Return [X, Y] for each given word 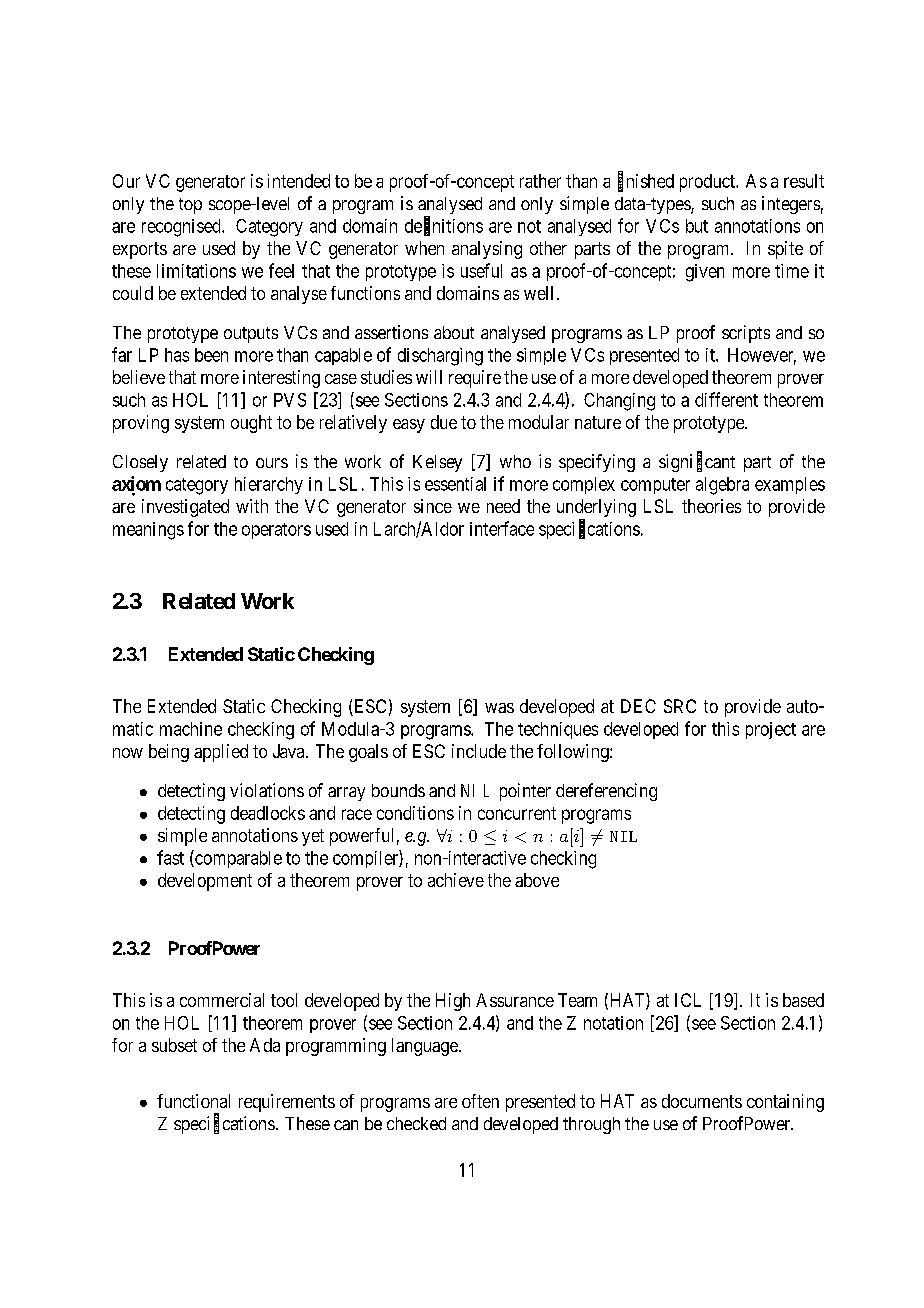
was [499, 708]
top [190, 206]
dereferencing [606, 792]
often [480, 1101]
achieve [456, 880]
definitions [444, 226]
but [697, 226]
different [726, 399]
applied [221, 753]
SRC [680, 706]
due [444, 422]
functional [193, 1101]
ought [251, 424]
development [205, 882]
